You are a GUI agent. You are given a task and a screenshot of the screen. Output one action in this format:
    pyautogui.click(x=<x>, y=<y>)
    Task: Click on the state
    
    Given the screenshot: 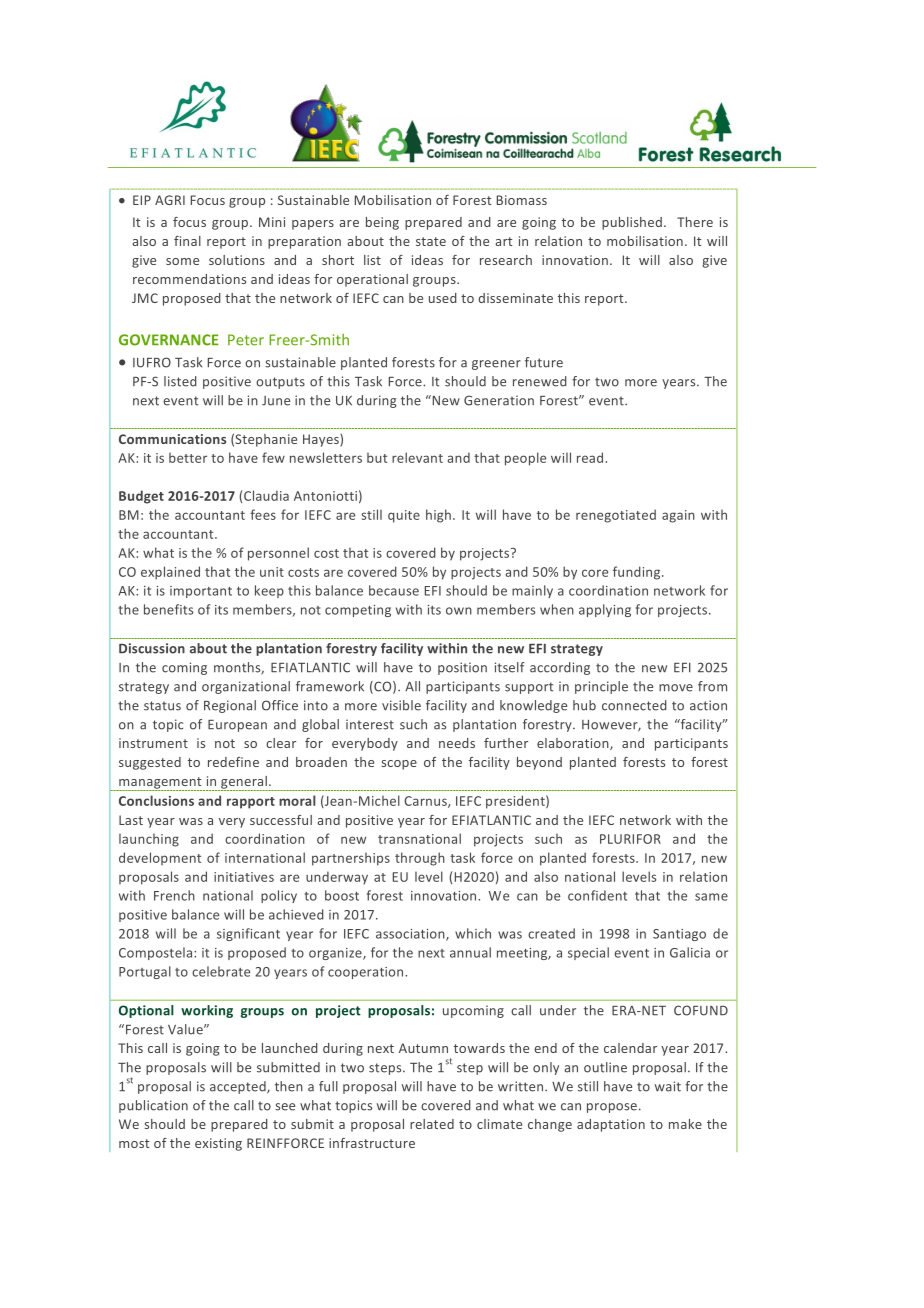 What is the action you would take?
    pyautogui.click(x=431, y=241)
